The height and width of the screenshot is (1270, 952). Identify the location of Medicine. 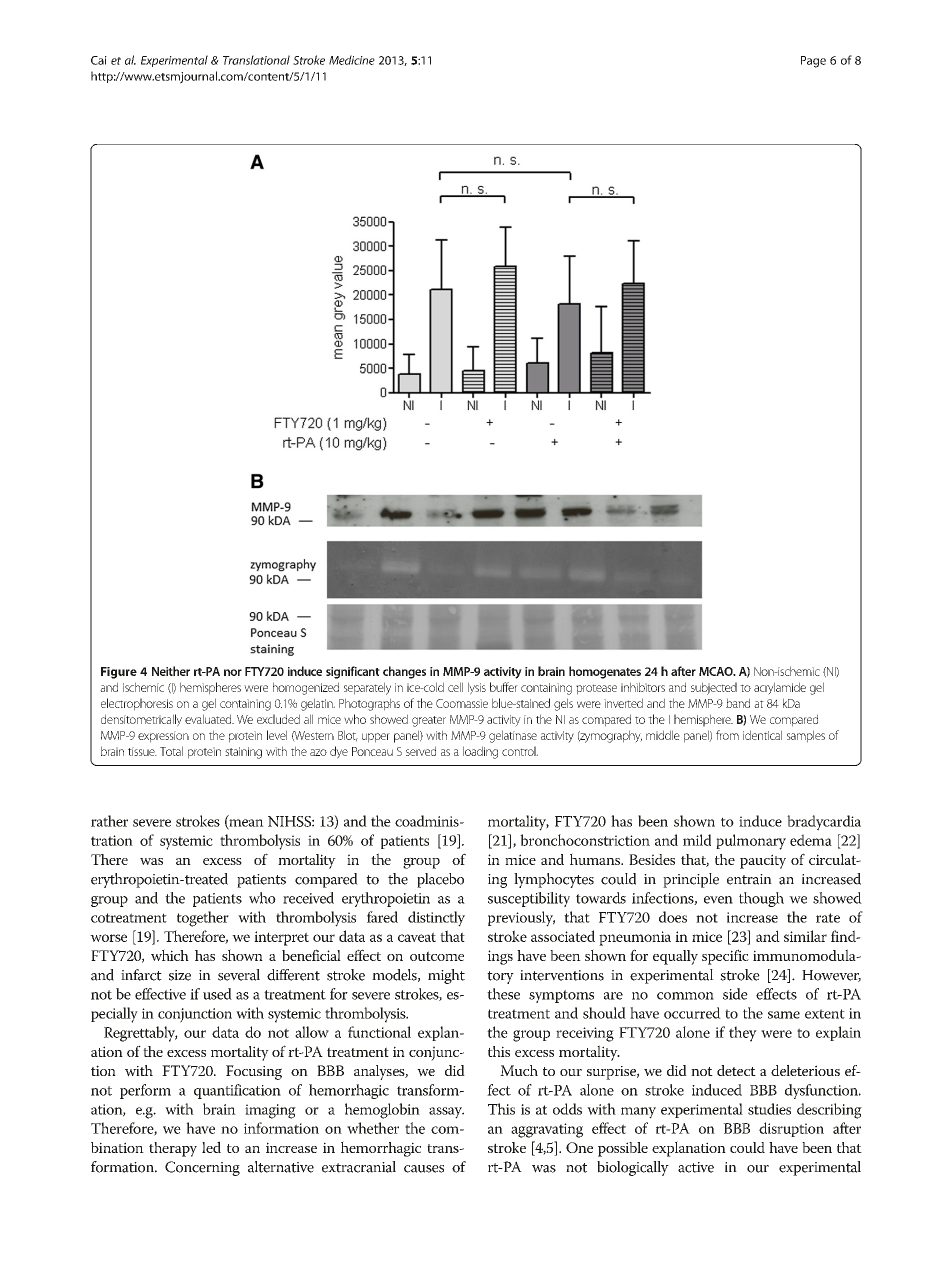
(352, 60).
